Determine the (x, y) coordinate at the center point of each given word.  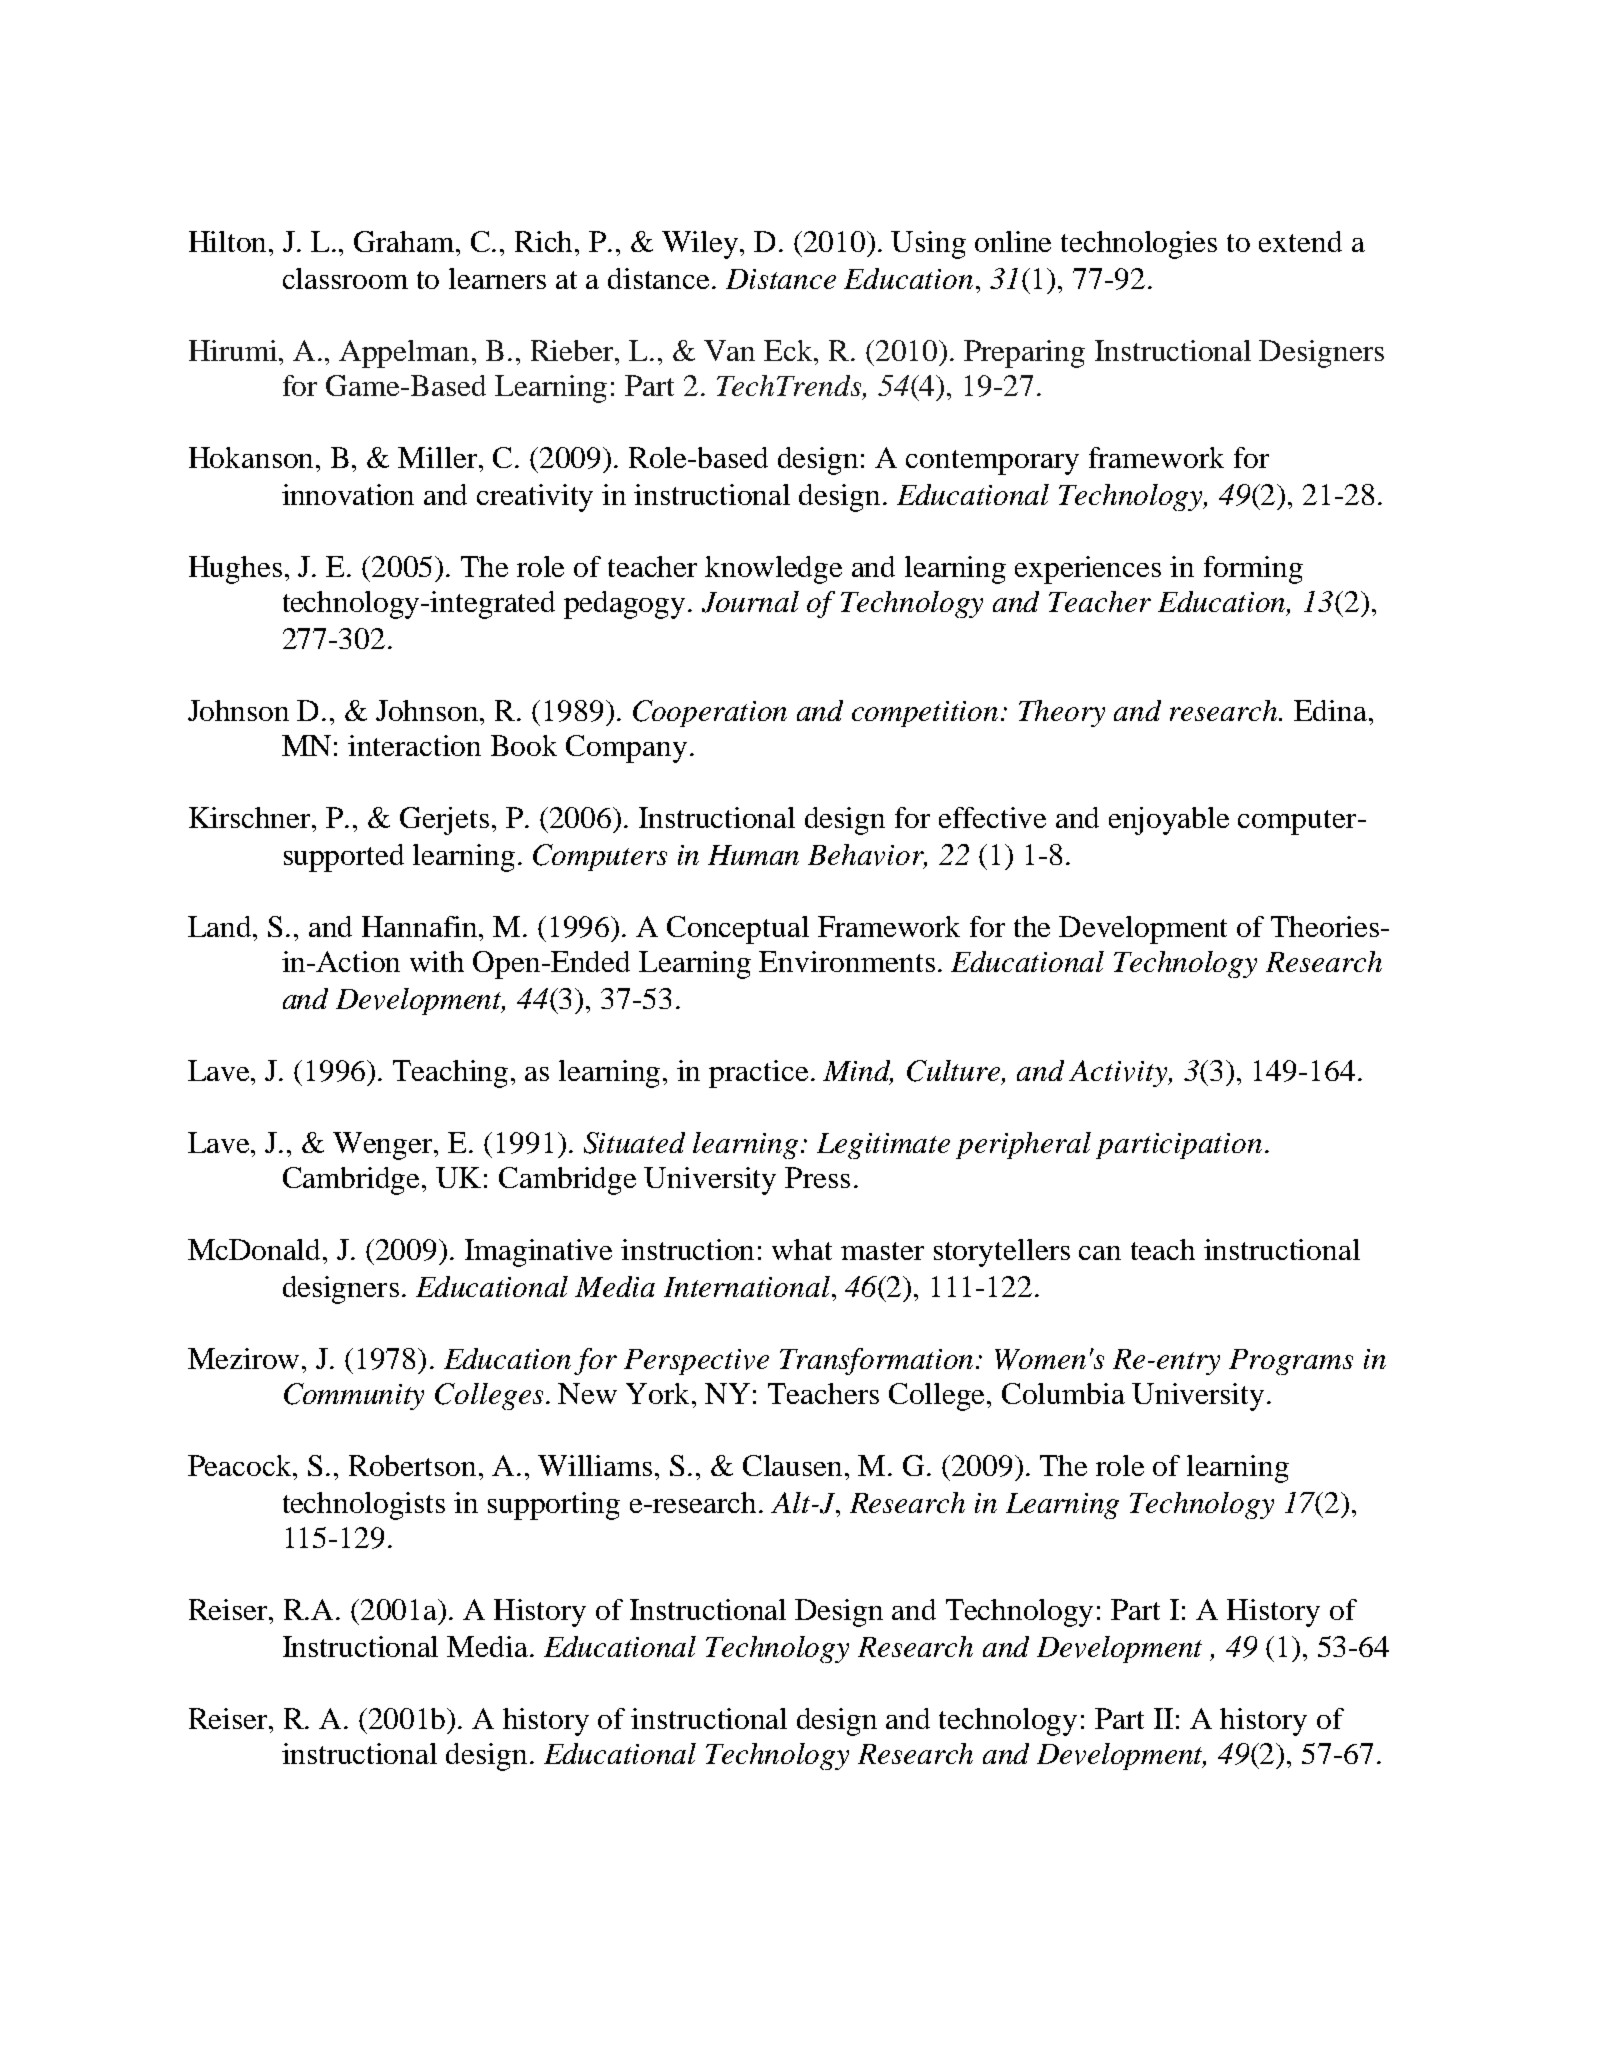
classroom (345, 278)
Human (753, 855)
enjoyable (1169, 821)
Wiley (701, 245)
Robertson (412, 1465)
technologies (1139, 245)
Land (221, 926)
